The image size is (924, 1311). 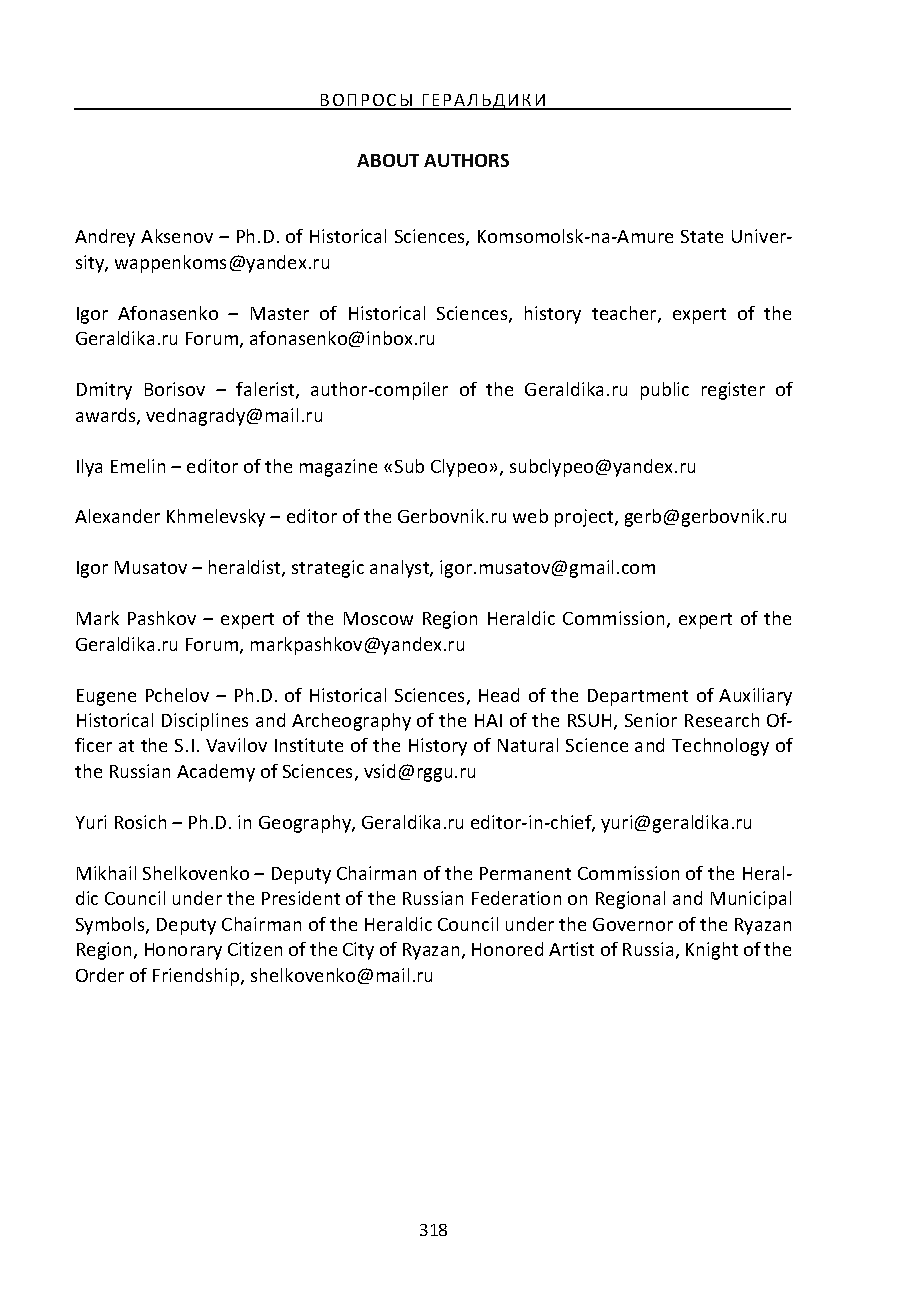 I want to click on City, so click(x=358, y=951).
